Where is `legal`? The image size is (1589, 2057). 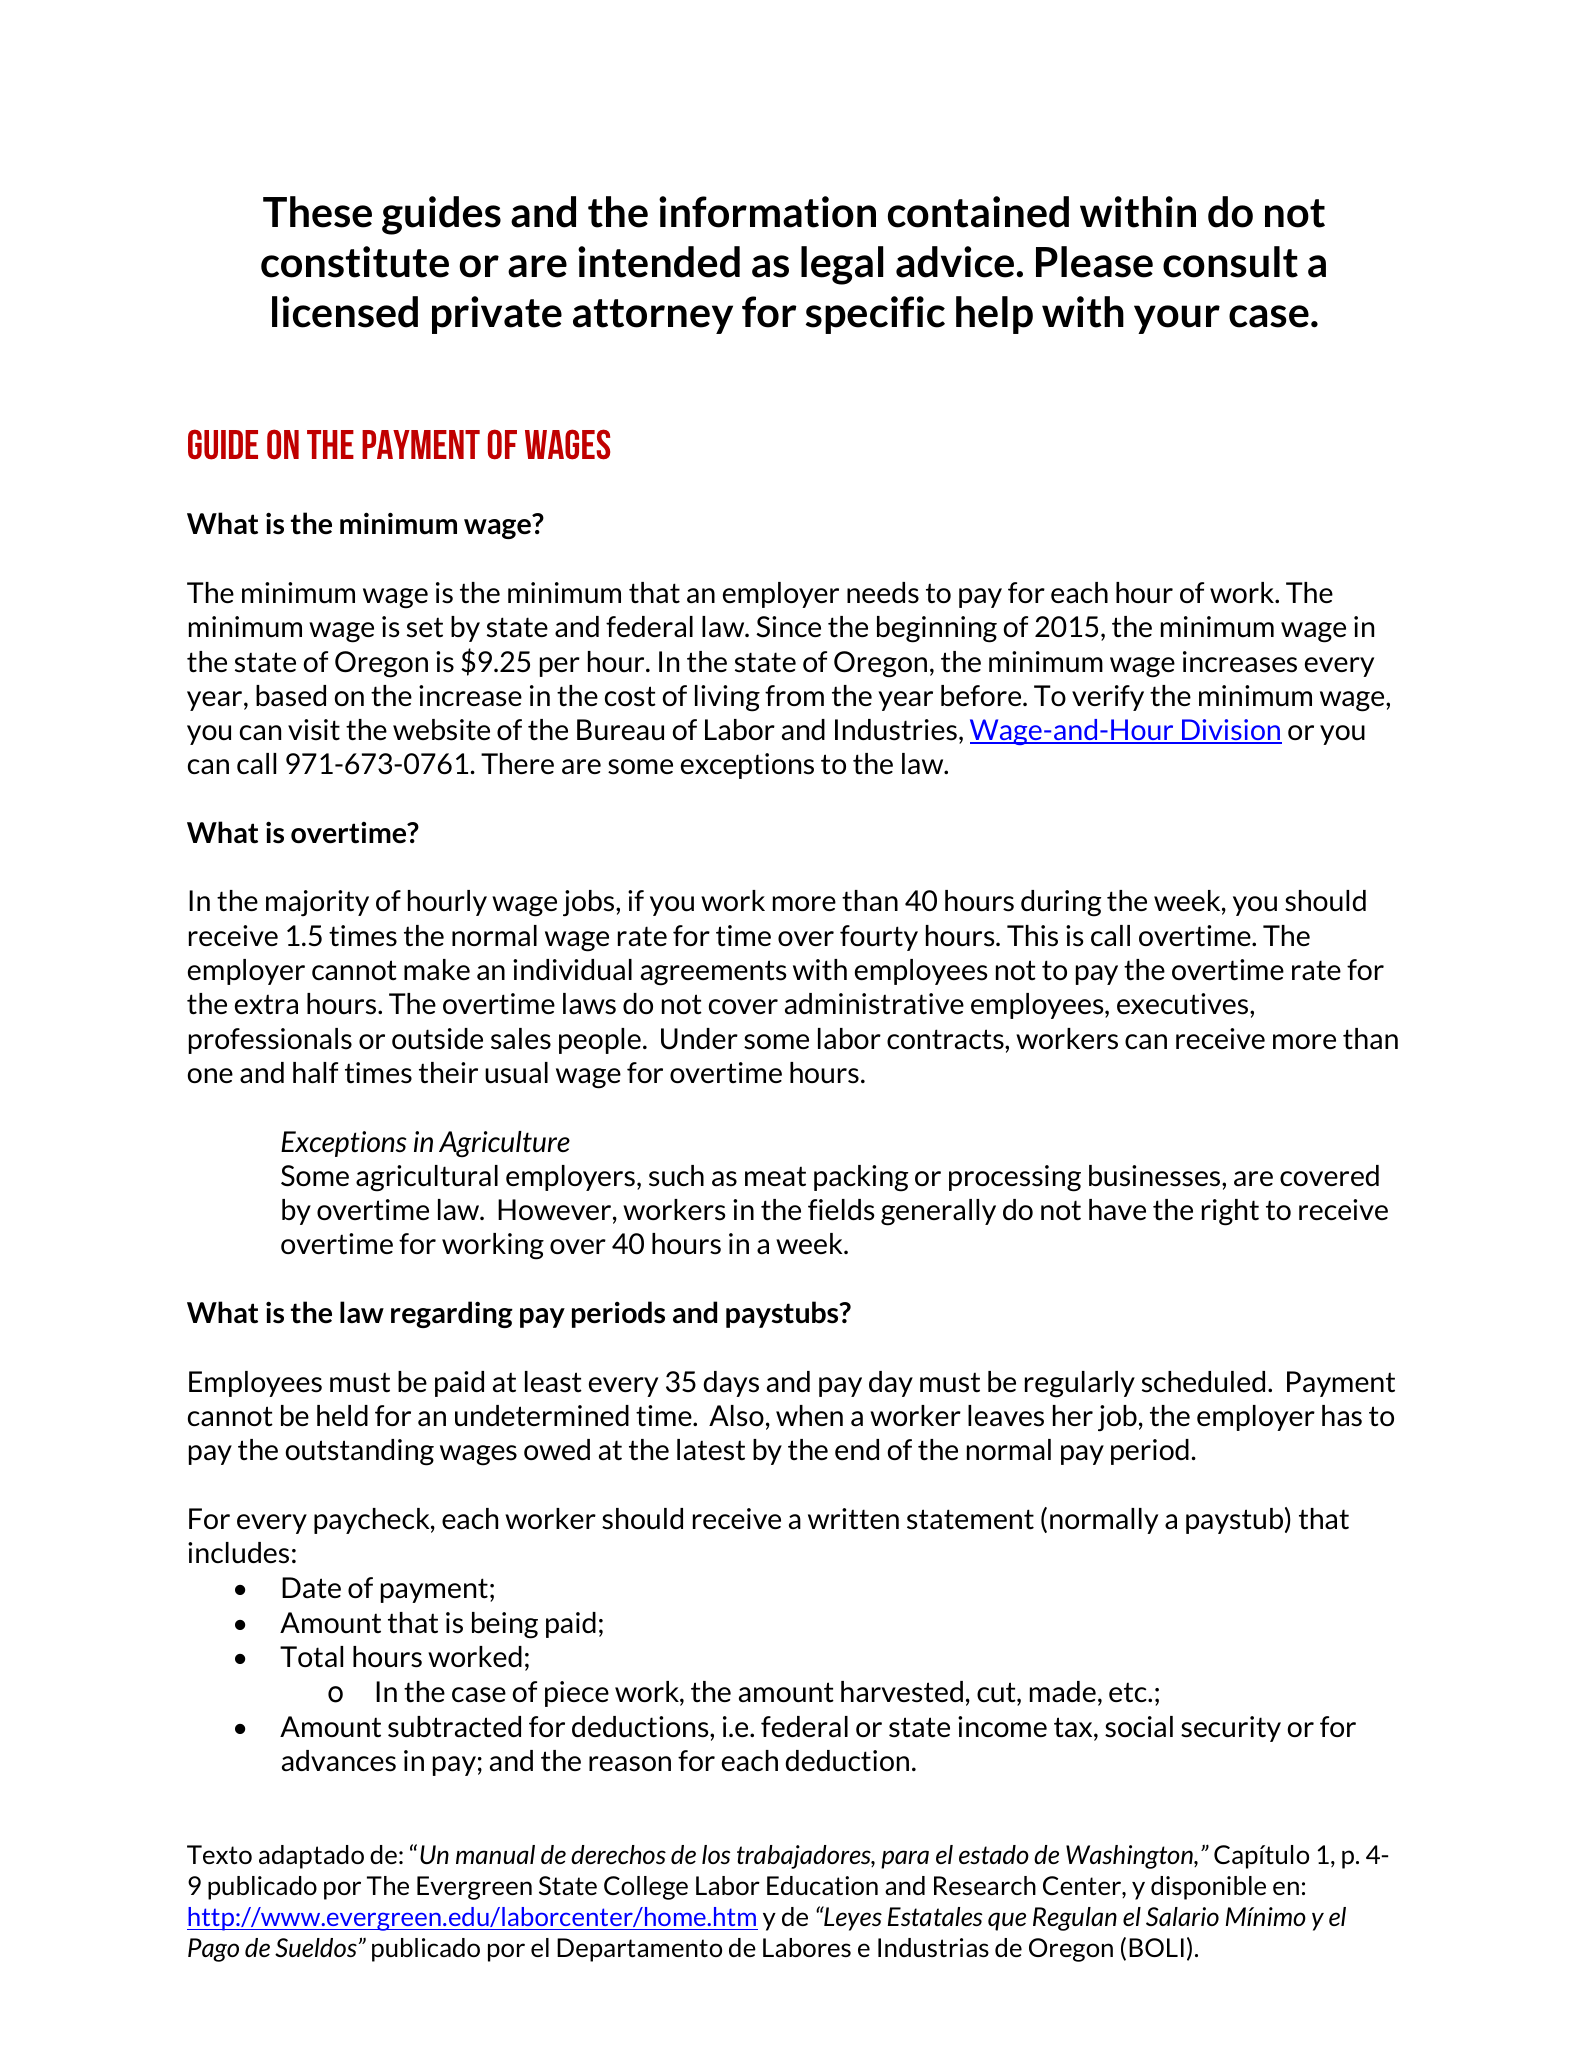
legal is located at coordinates (842, 265).
